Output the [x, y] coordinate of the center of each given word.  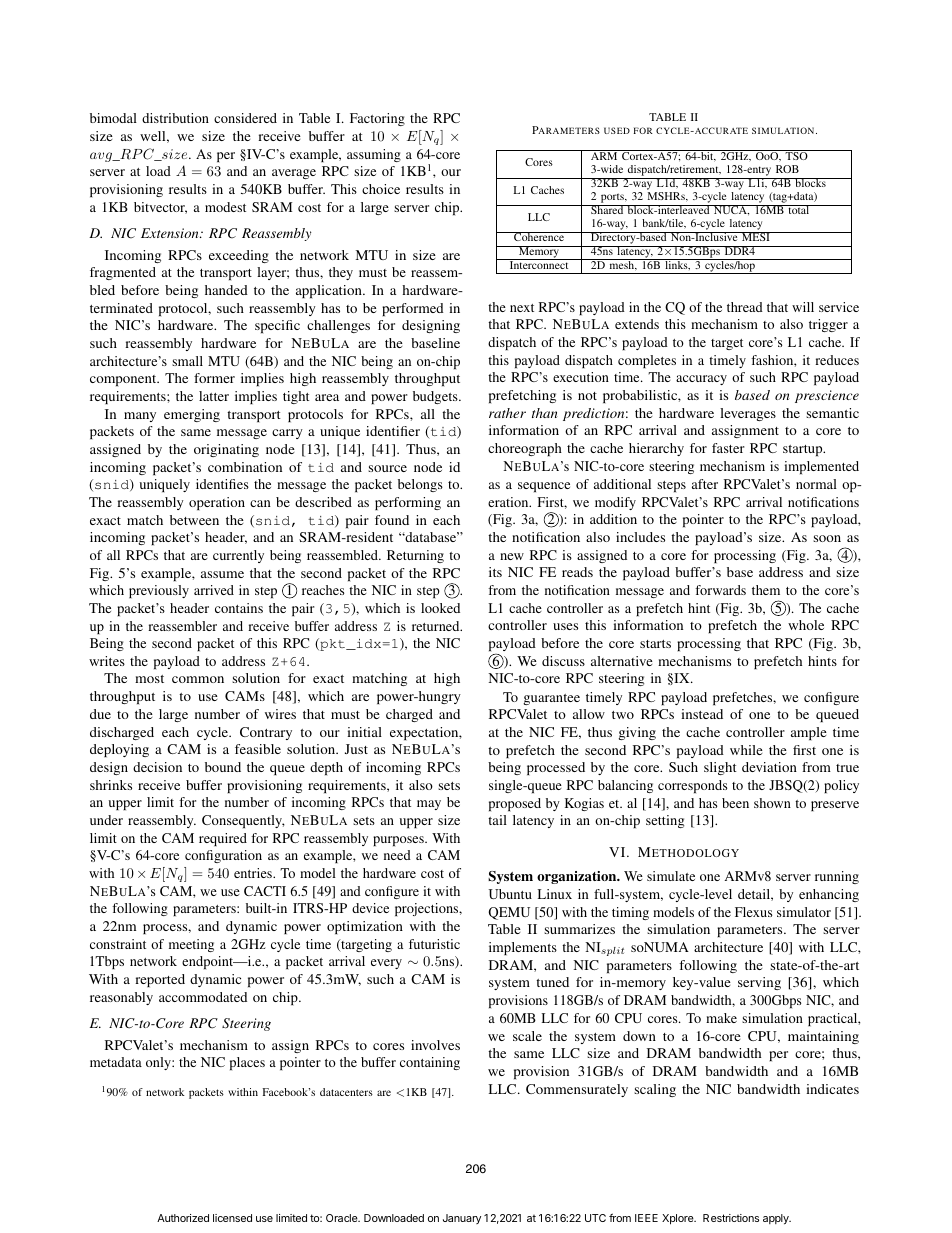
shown [772, 803]
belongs [420, 485]
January [462, 1219]
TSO [796, 155]
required [223, 839]
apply [777, 1219]
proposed [515, 804]
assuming [374, 155]
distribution [175, 118]
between [194, 520]
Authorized [183, 1218]
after [705, 484]
